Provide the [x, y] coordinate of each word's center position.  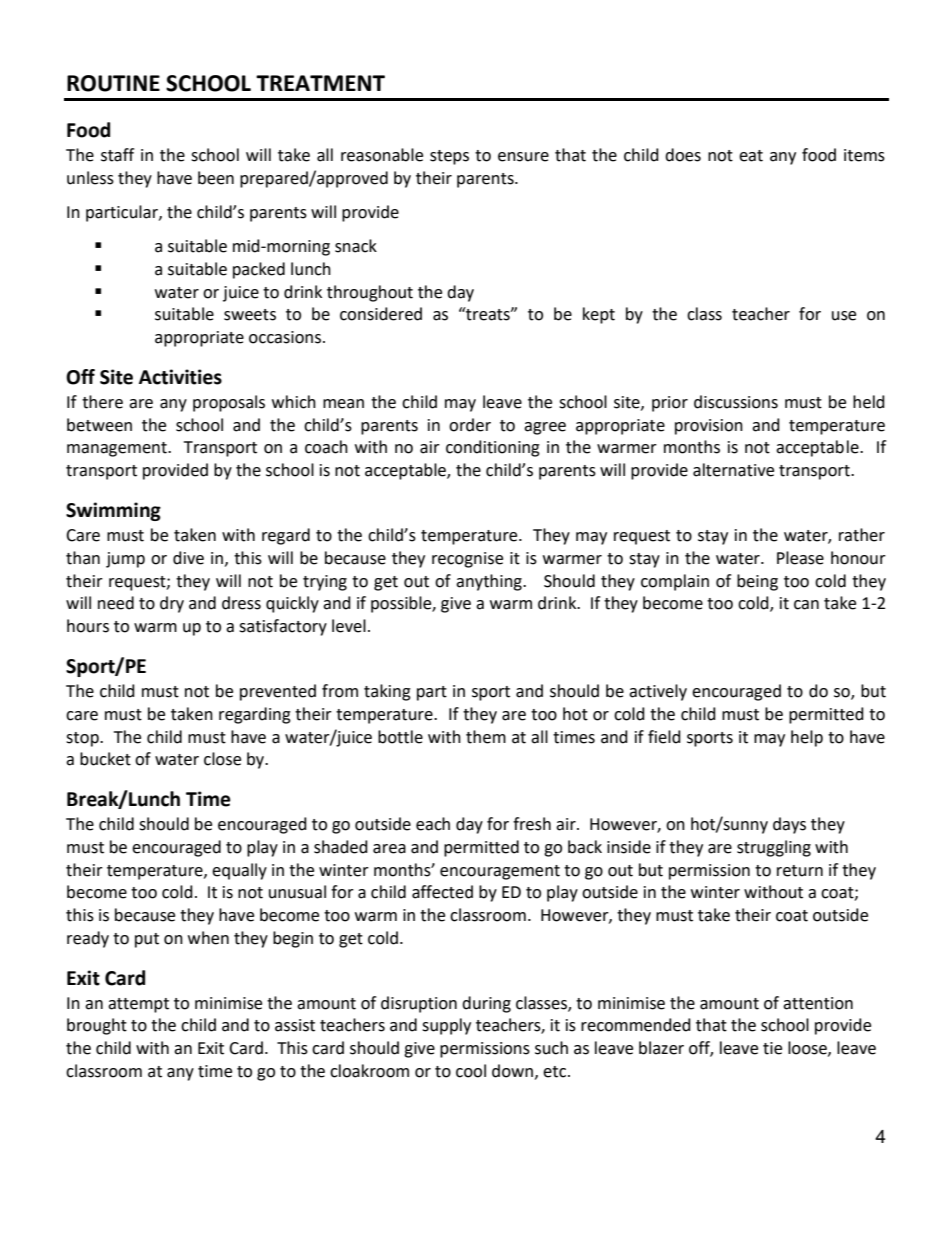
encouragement [500, 872]
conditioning [493, 448]
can [806, 605]
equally [239, 871]
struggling [774, 848]
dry [172, 604]
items [864, 155]
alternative [733, 470]
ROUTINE [113, 83]
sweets [250, 315]
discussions [736, 402]
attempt [138, 1005]
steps [449, 157]
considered [381, 314]
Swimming [113, 511]
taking [387, 692]
